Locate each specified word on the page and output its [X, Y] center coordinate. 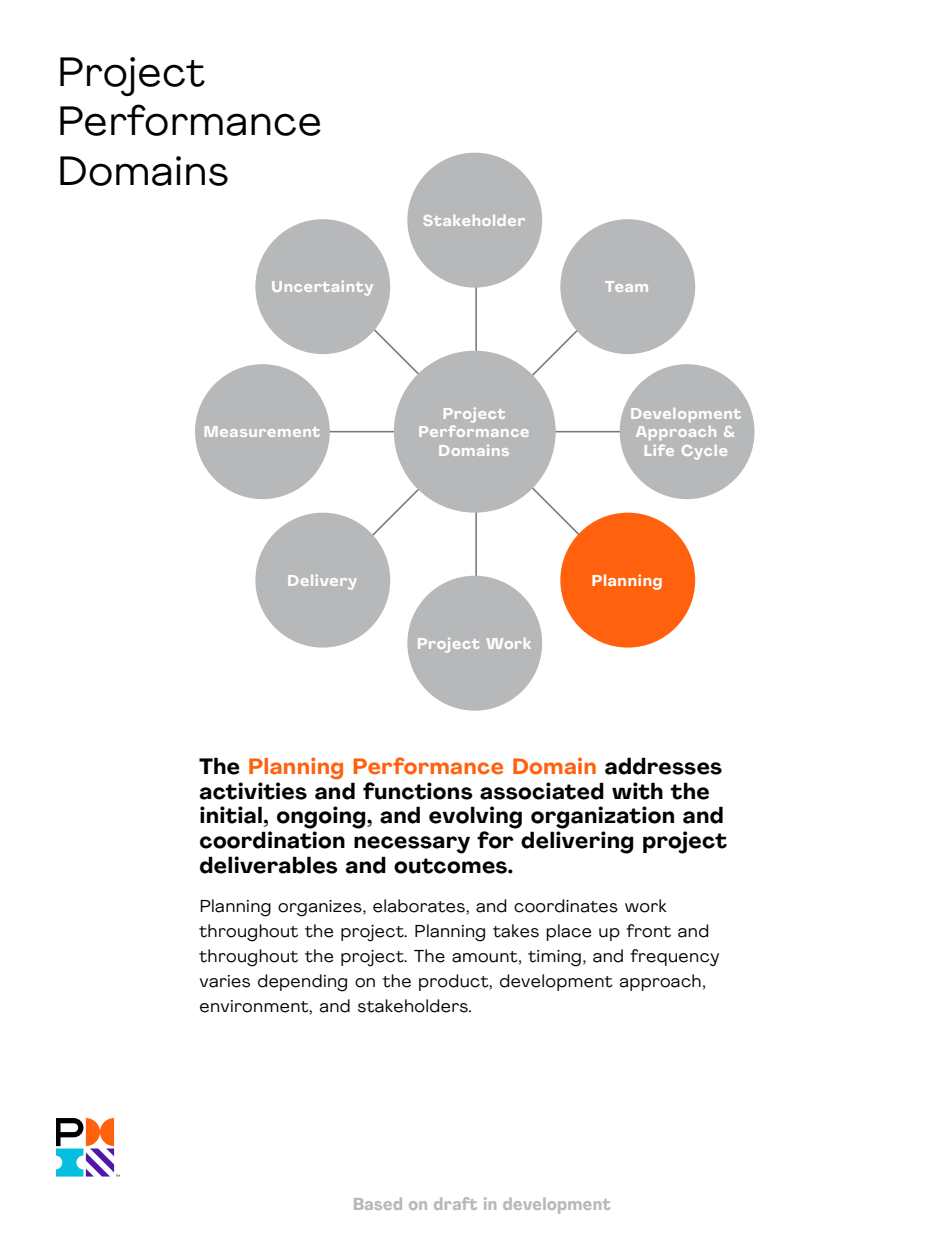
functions [418, 791]
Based [378, 1203]
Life [659, 450]
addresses [663, 766]
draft [455, 1203]
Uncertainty [322, 288]
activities [253, 791]
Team [626, 286]
